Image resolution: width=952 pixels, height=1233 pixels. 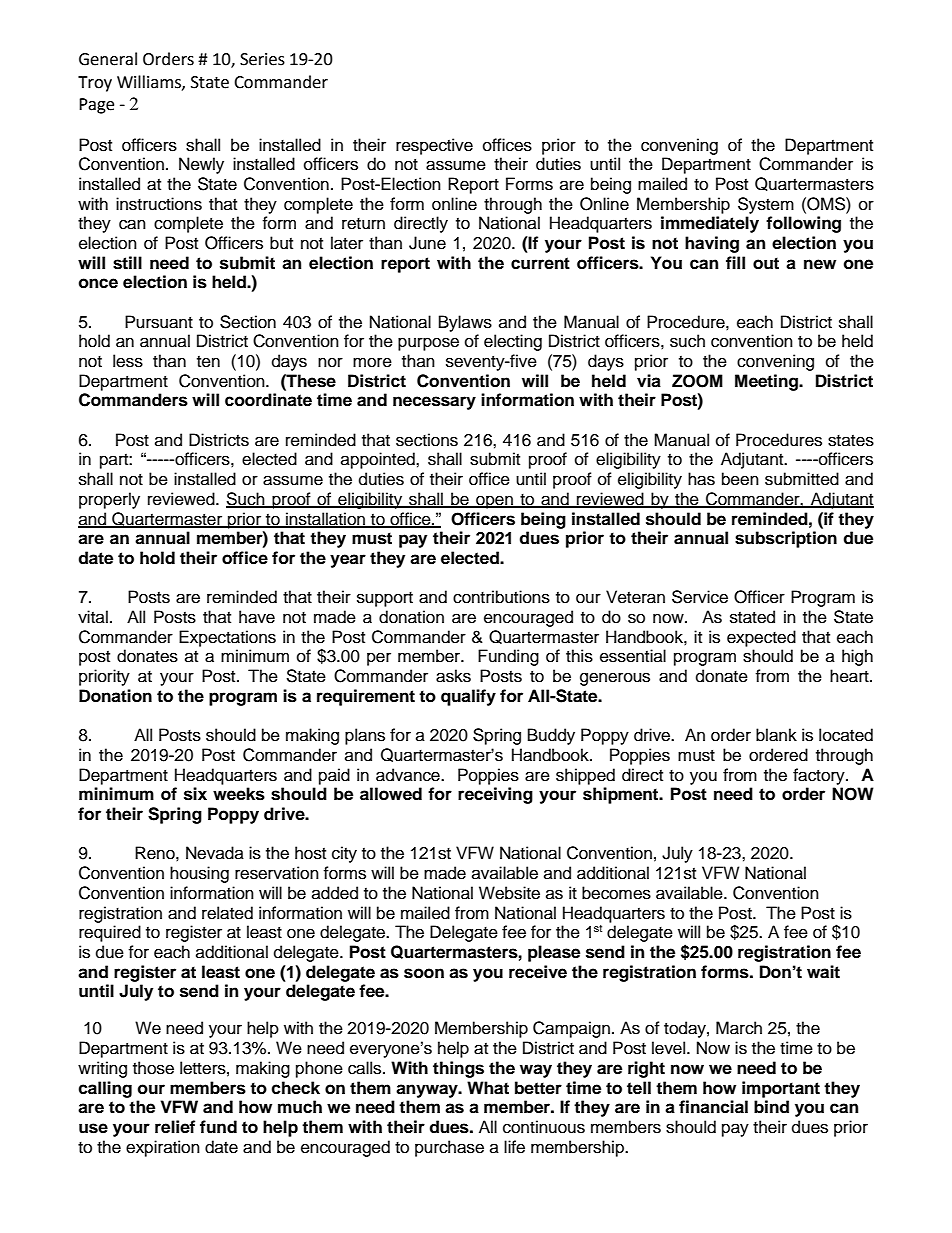 I want to click on Expectations, so click(x=227, y=638).
